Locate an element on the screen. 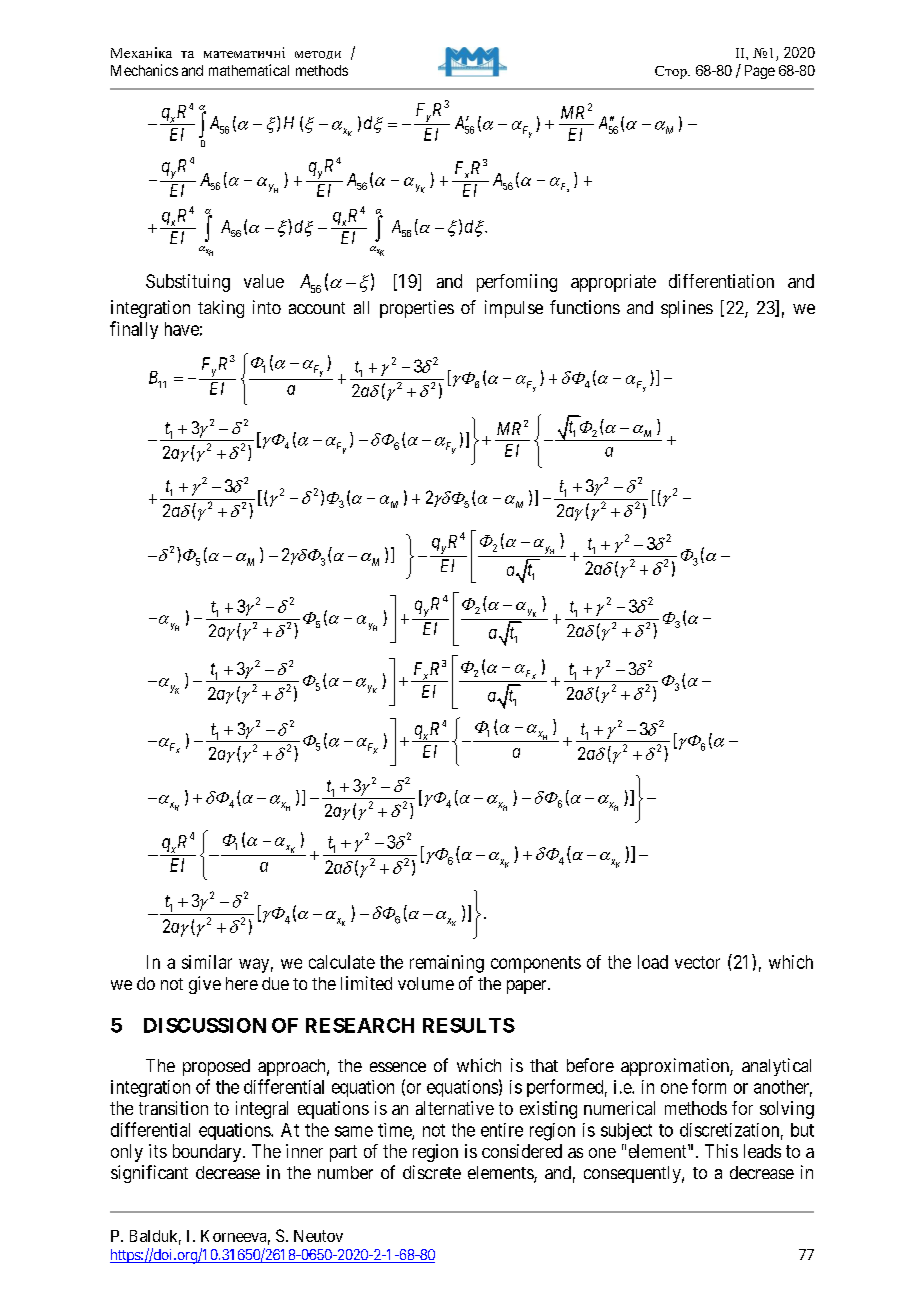 The height and width of the screenshot is (1308, 924). differentiation is located at coordinates (721, 281).
